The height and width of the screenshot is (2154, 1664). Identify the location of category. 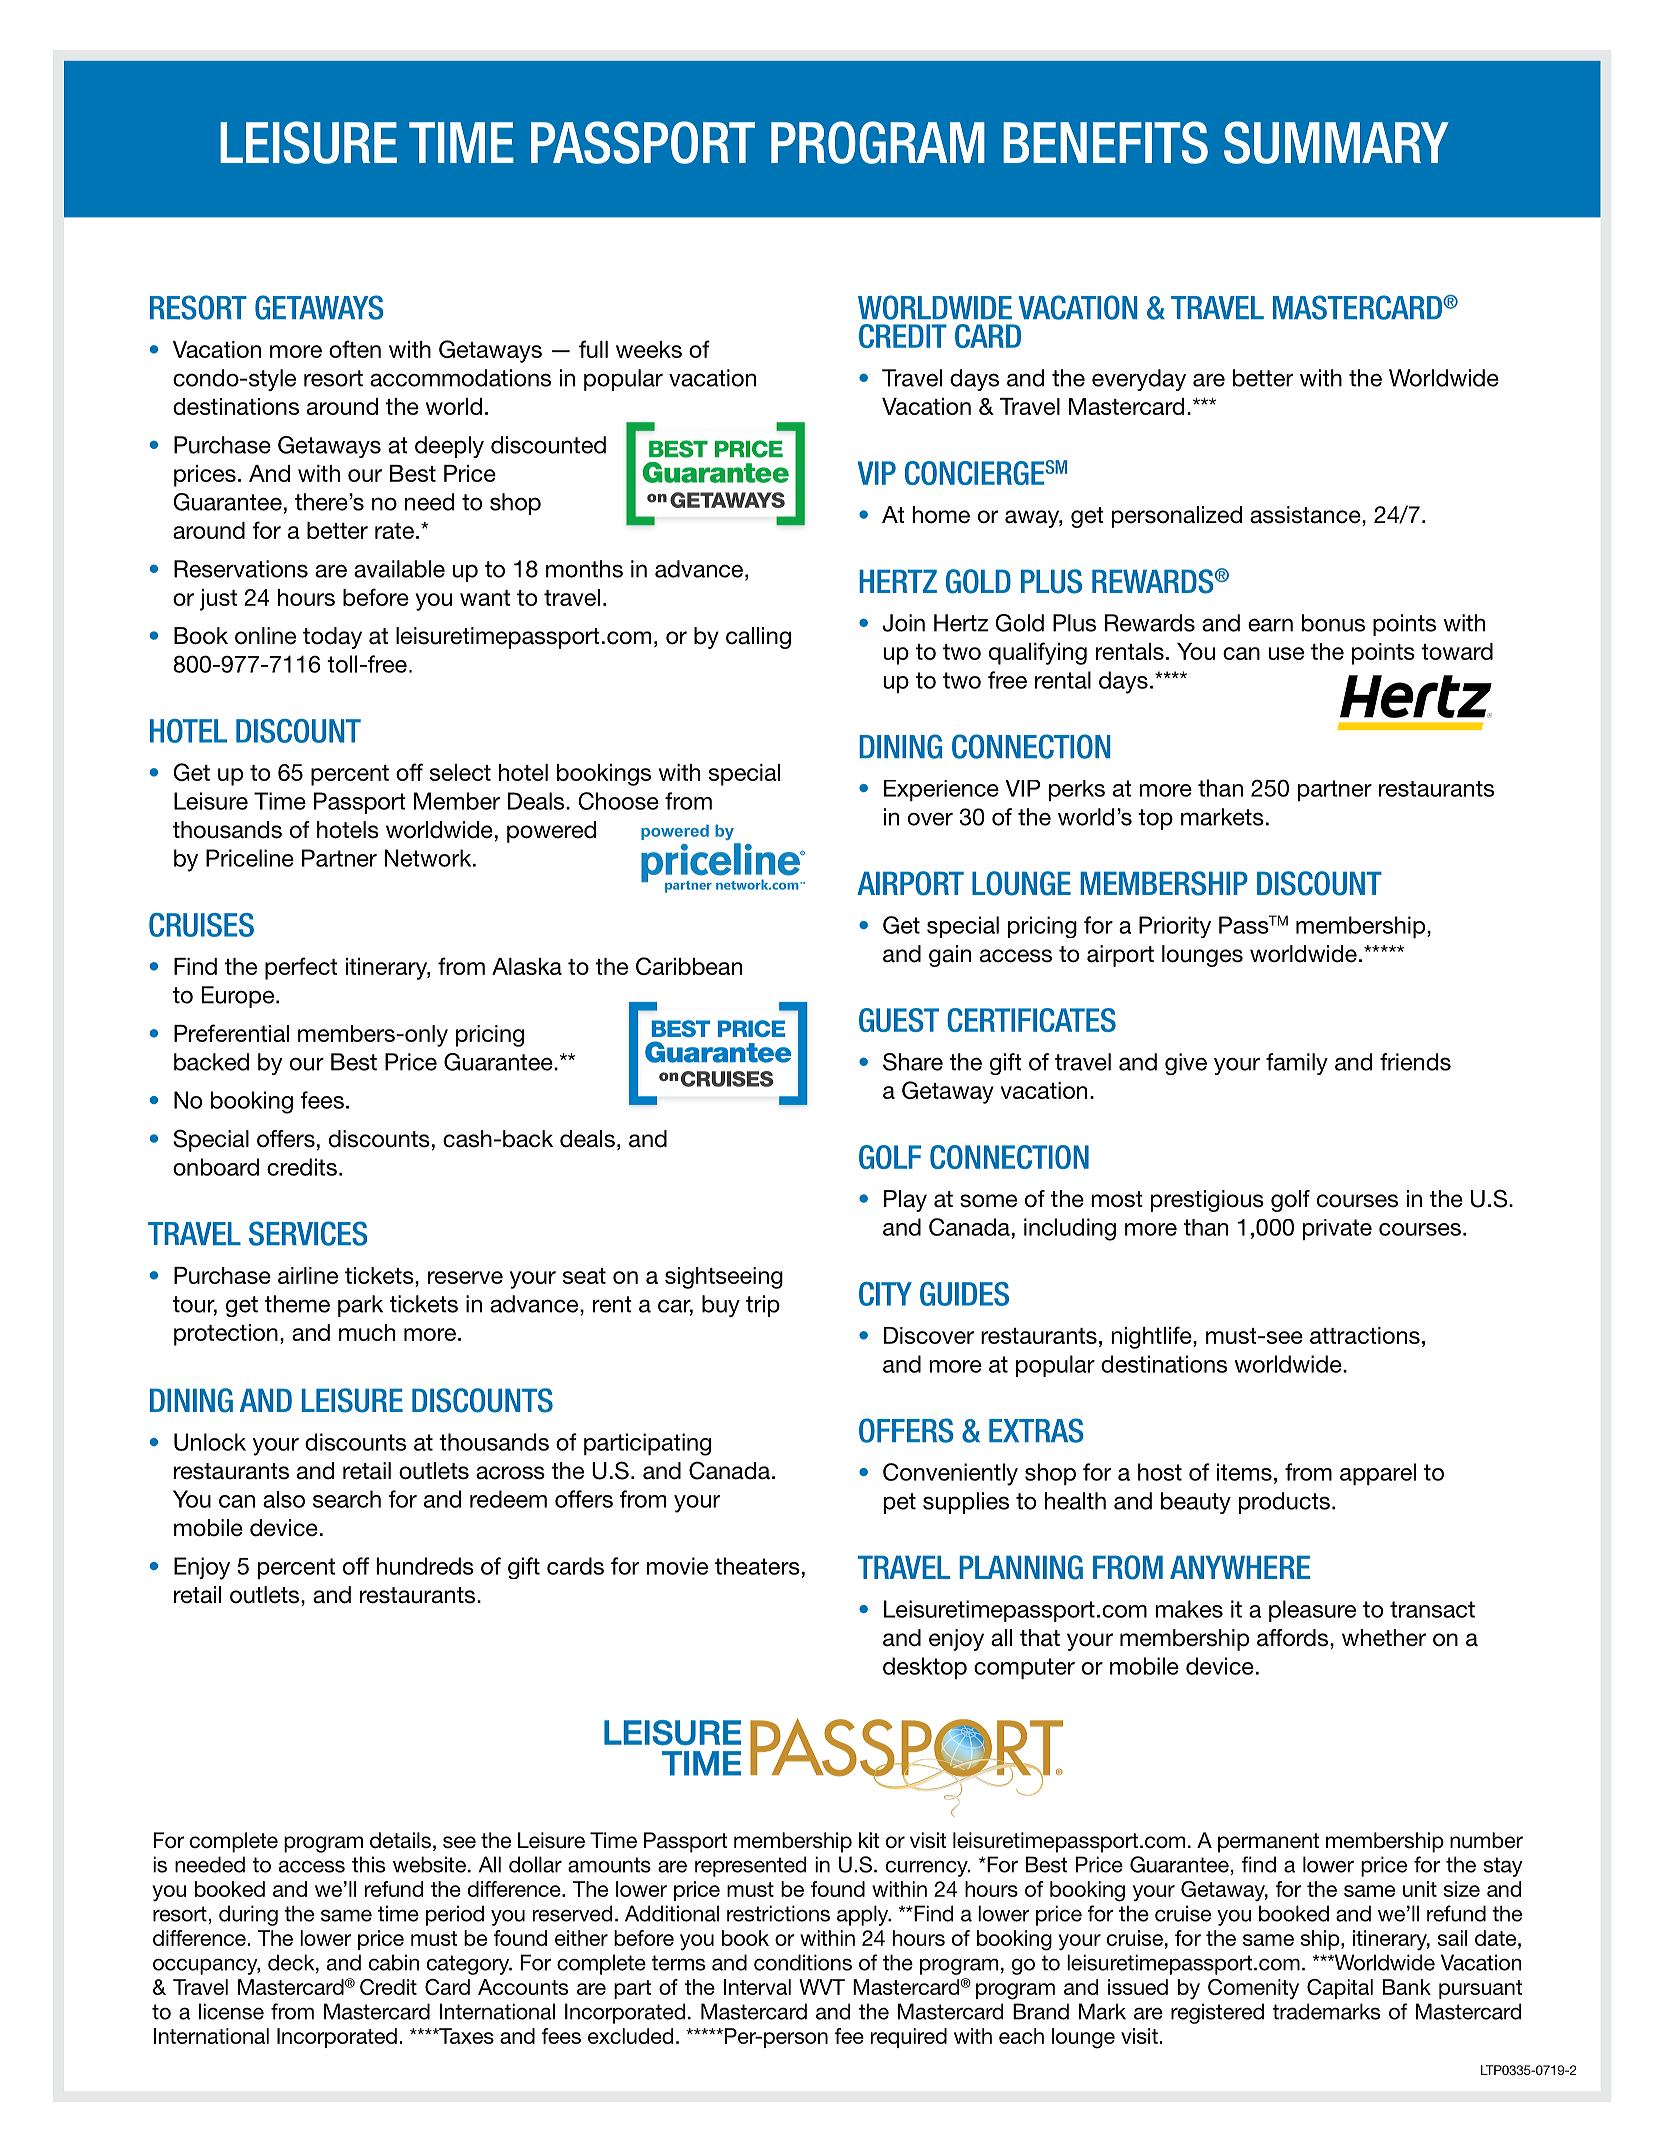
(469, 1965).
